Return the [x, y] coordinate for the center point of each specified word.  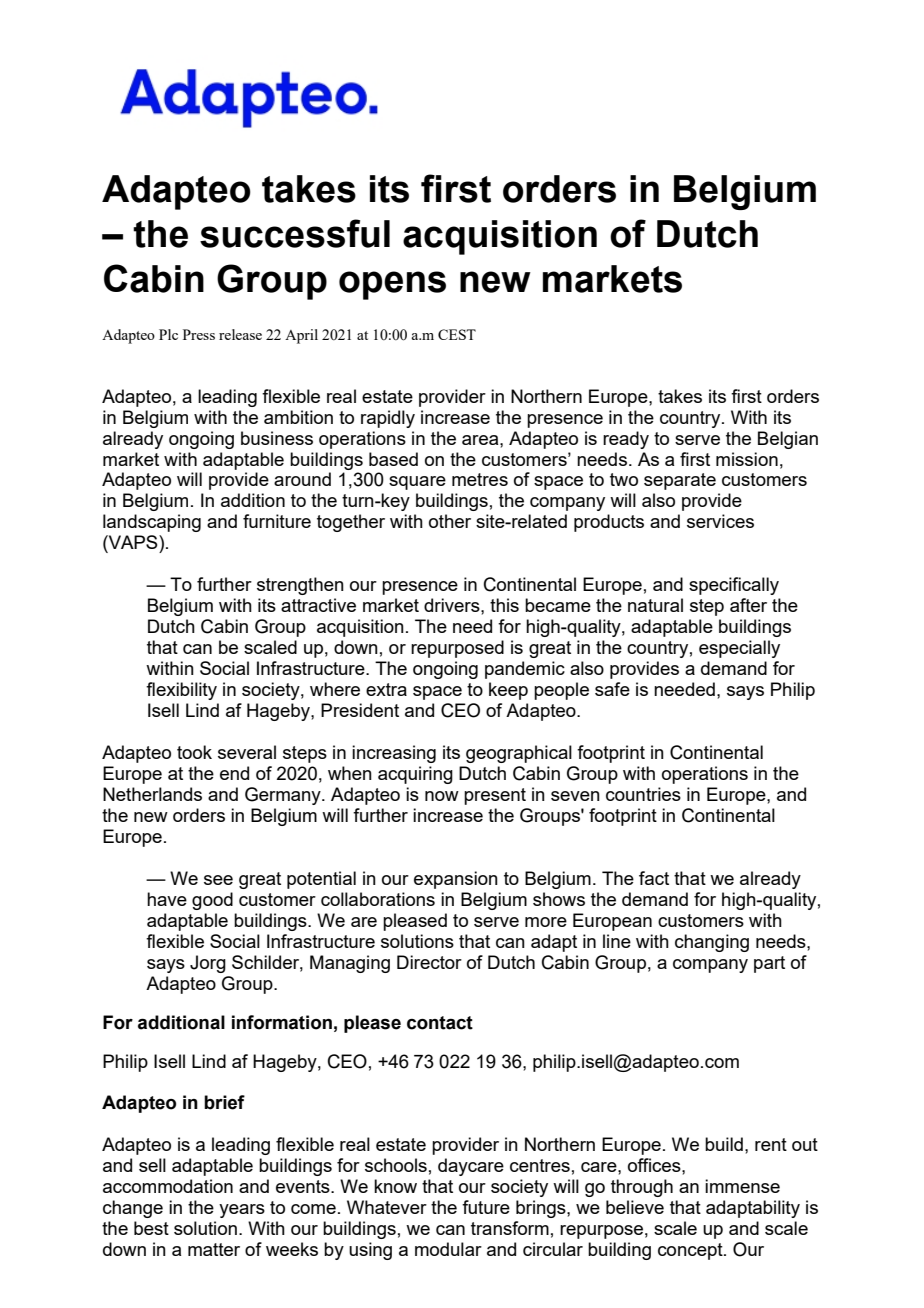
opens [392, 285]
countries [643, 794]
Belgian [788, 440]
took [194, 752]
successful [295, 233]
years [242, 1211]
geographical [519, 754]
